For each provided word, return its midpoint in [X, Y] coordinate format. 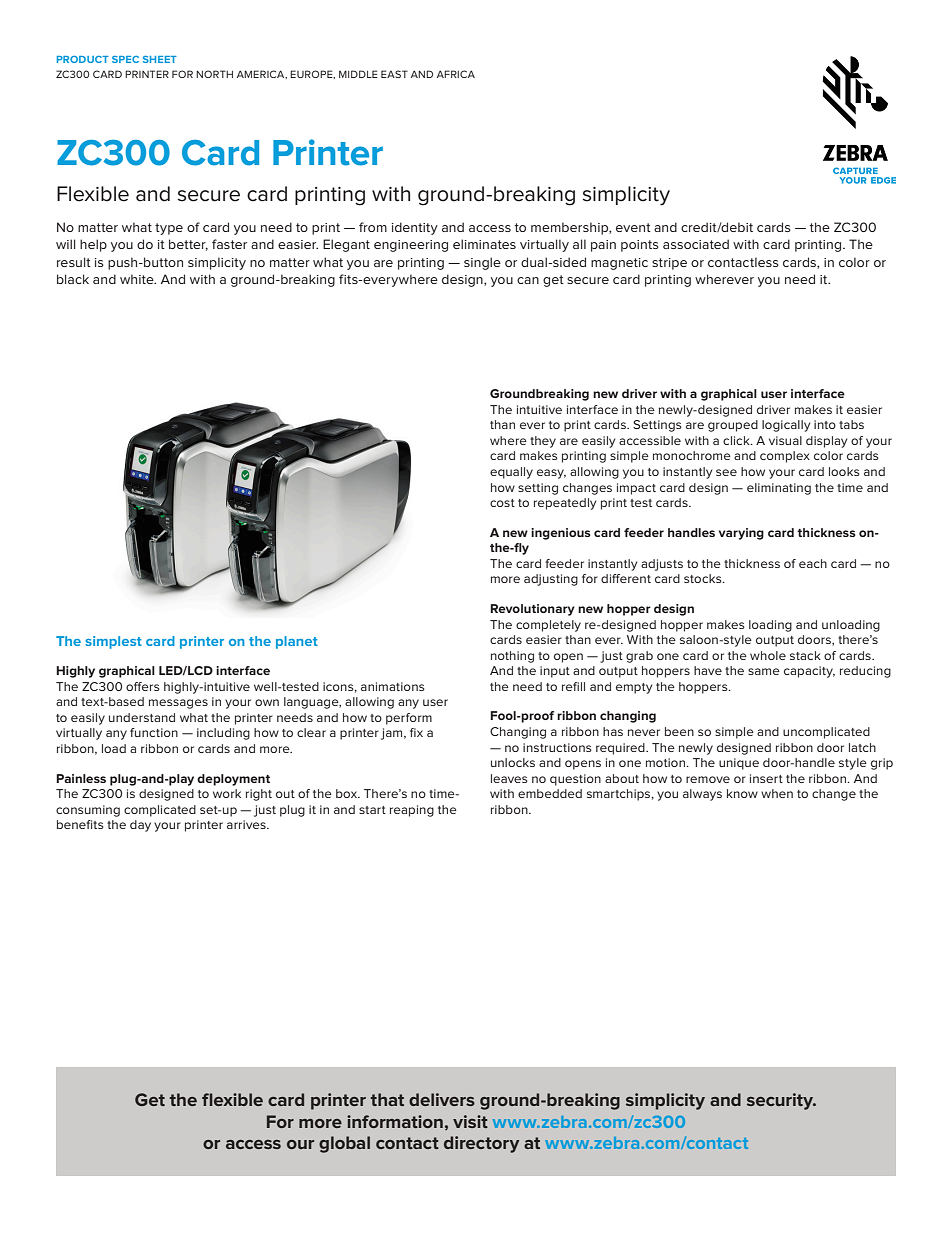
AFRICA [456, 74]
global [344, 1144]
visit [470, 1121]
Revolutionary [532, 610]
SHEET [160, 59]
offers [143, 686]
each [813, 563]
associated [696, 244]
